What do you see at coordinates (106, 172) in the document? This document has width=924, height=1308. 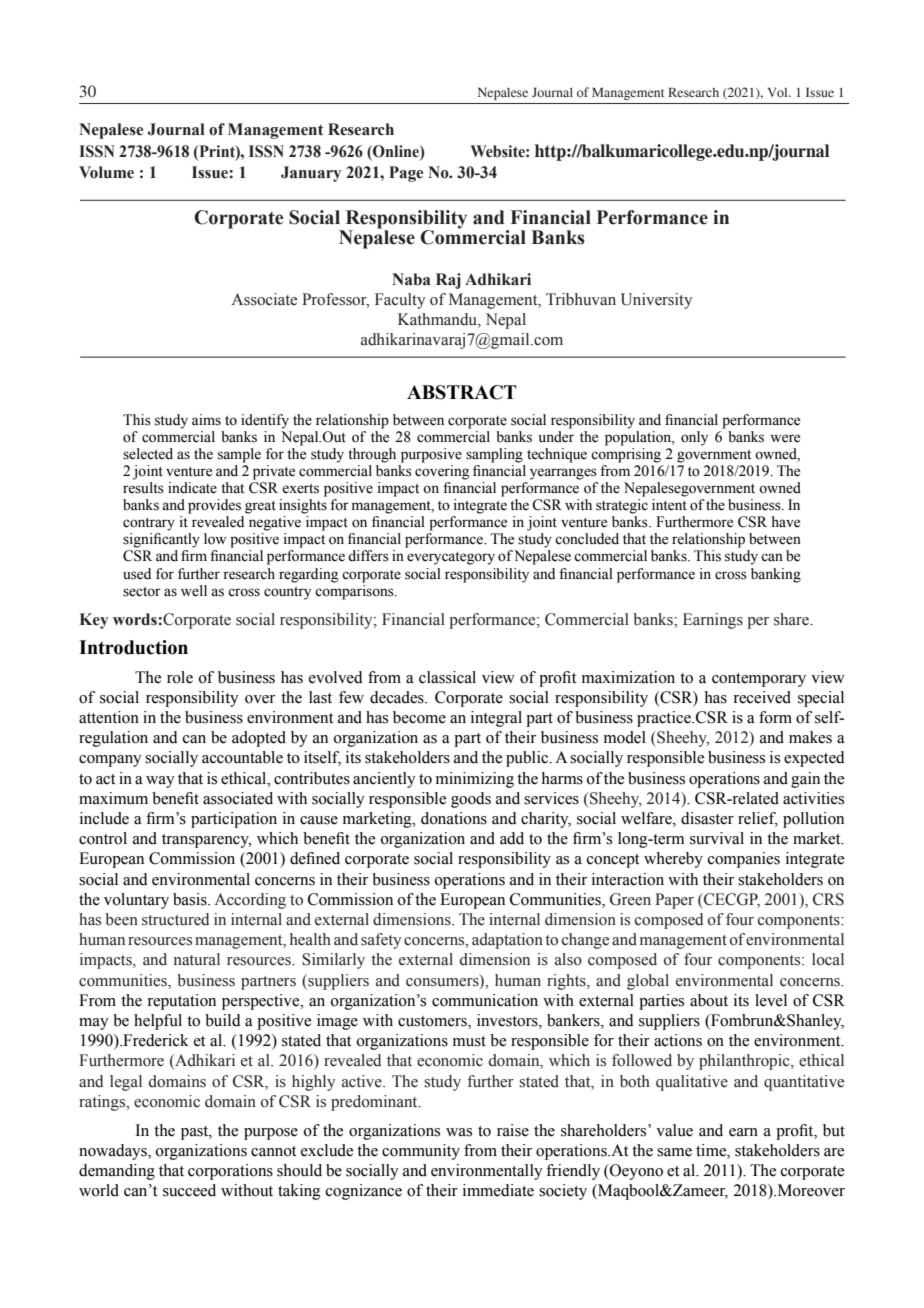 I see `Volume` at bounding box center [106, 172].
